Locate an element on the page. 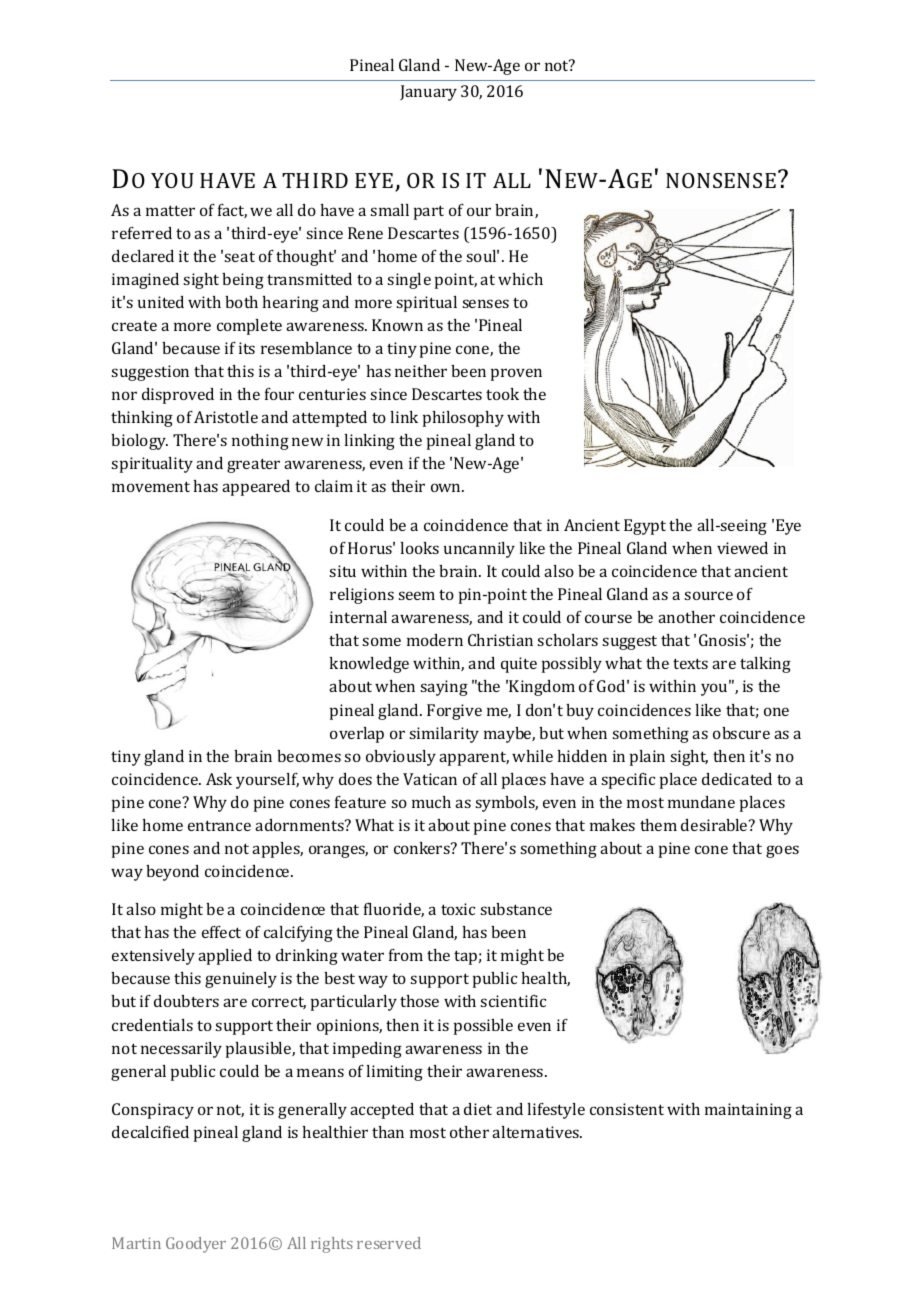  Egypt is located at coordinates (645, 527).
